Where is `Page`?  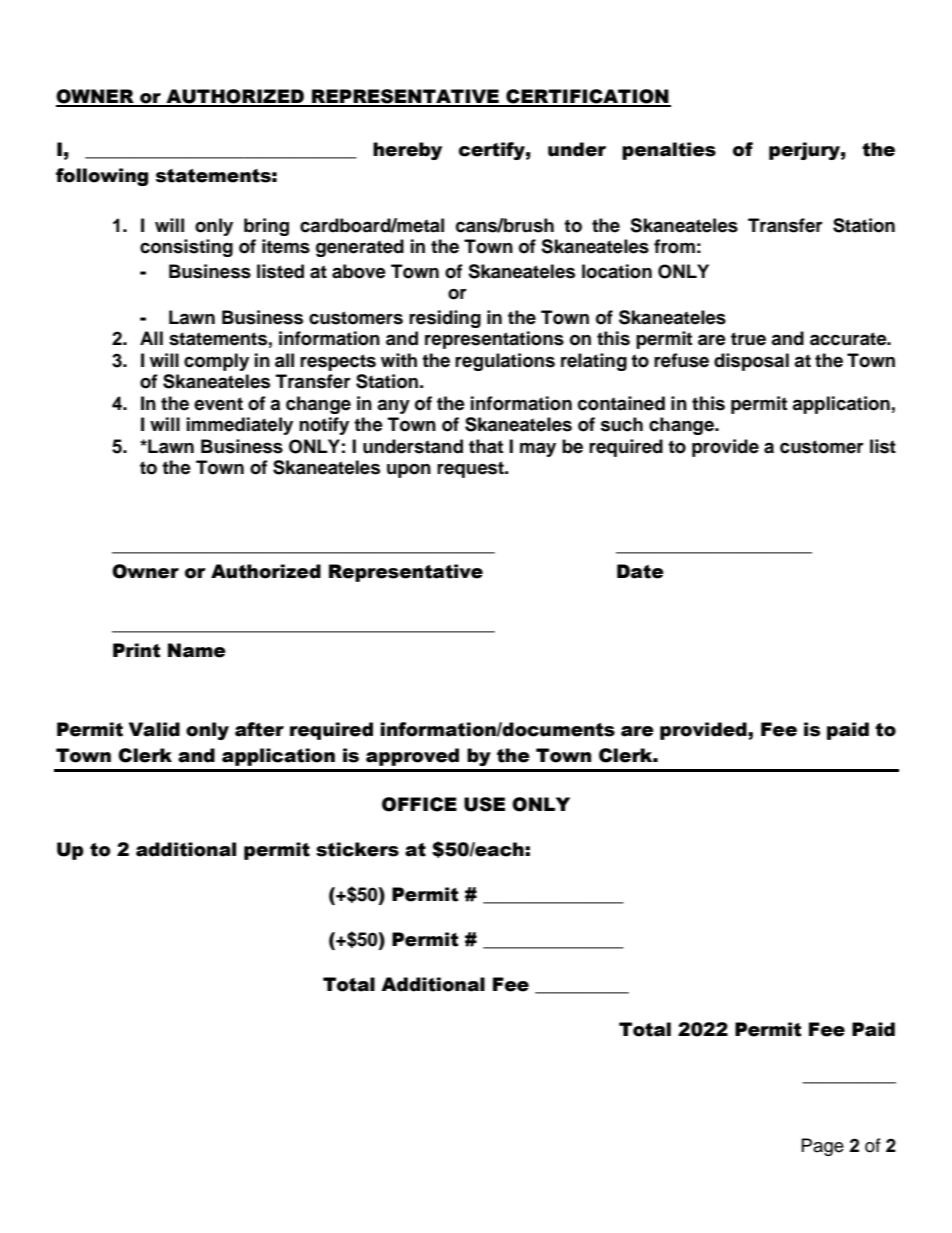 Page is located at coordinates (823, 1147).
